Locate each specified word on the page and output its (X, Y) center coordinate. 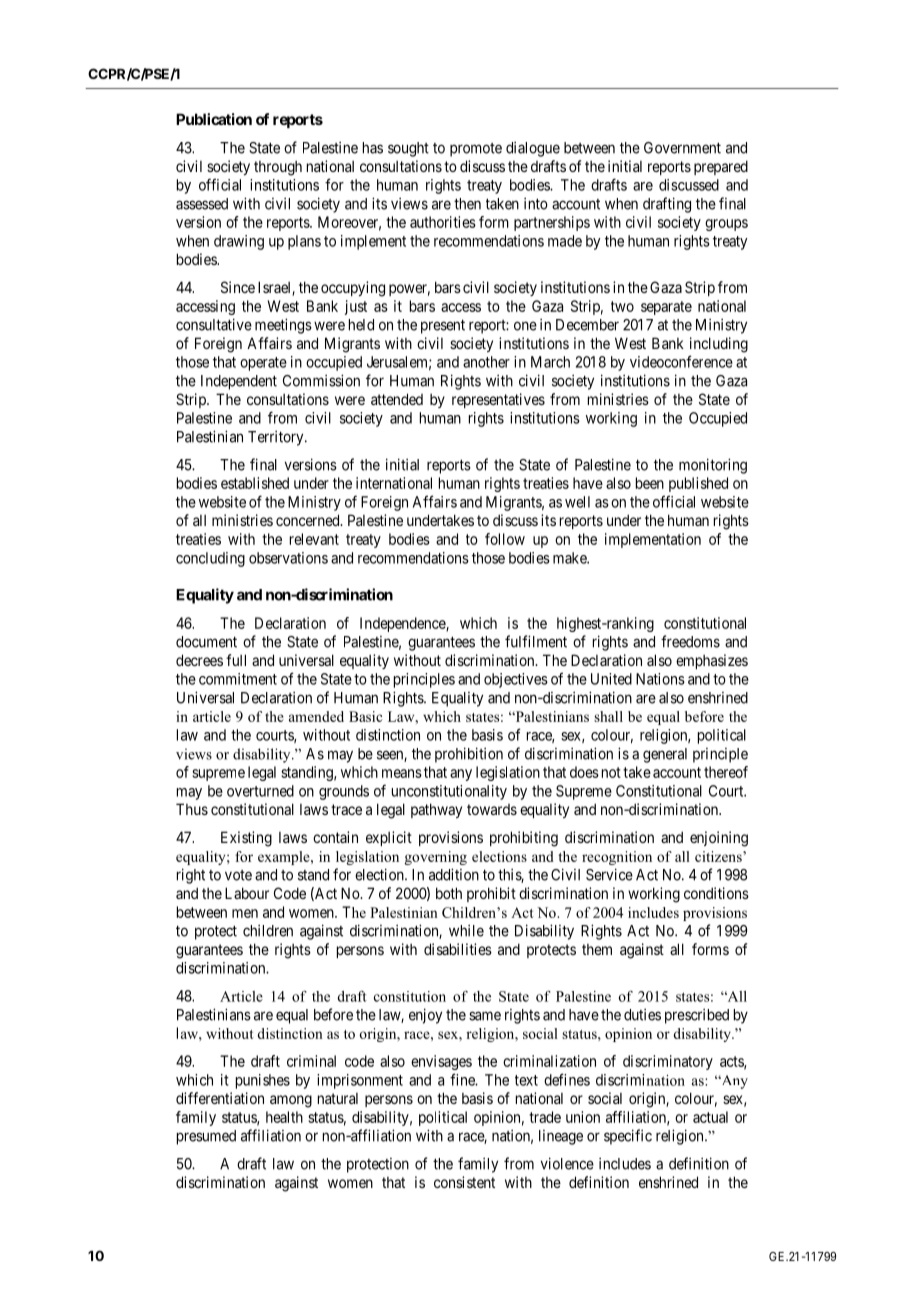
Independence (403, 624)
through (278, 168)
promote (476, 150)
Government (682, 148)
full (236, 660)
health (284, 1117)
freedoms (690, 641)
